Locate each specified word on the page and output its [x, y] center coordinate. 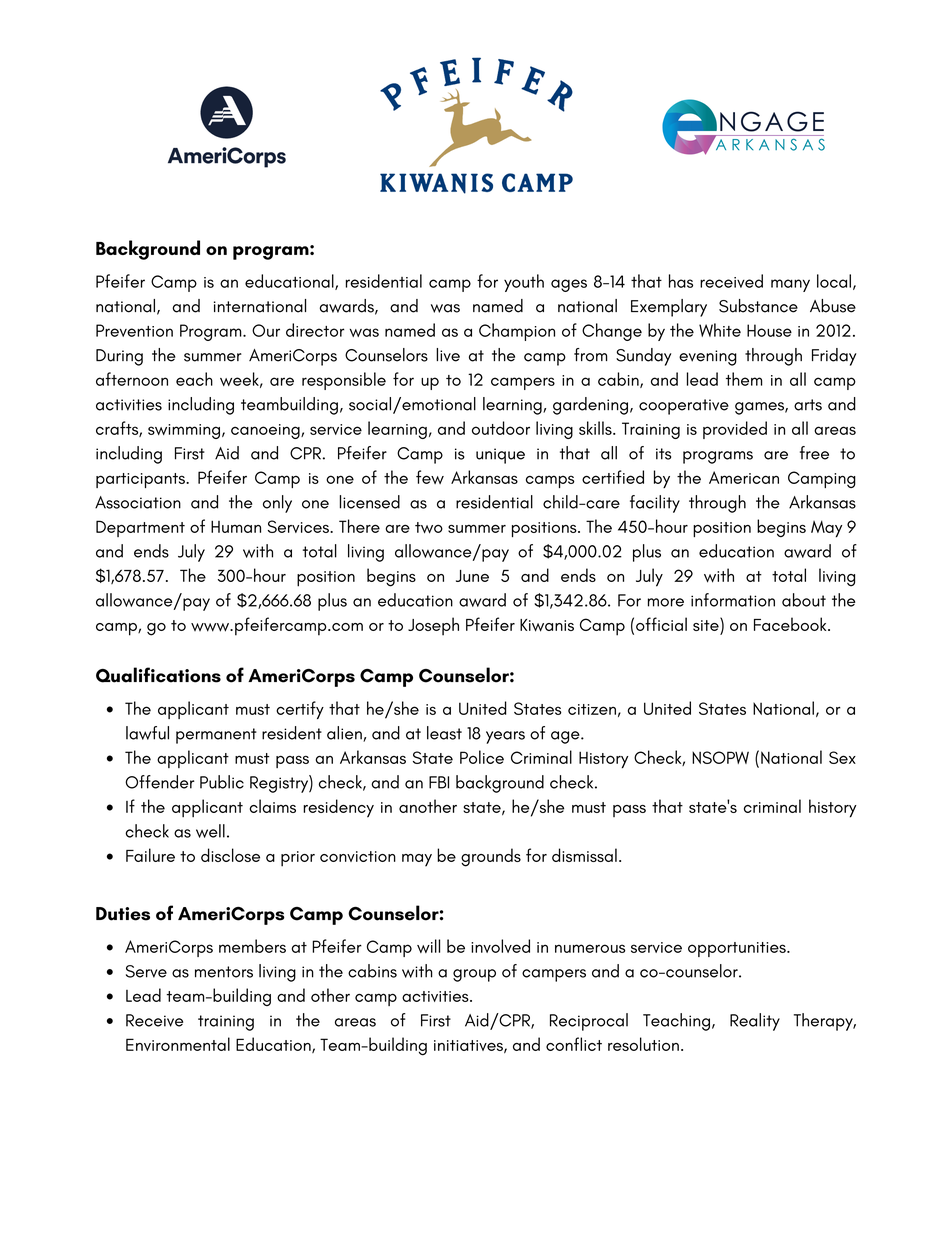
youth [524, 283]
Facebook [791, 624]
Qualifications [158, 675]
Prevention [134, 330]
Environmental [178, 1044]
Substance [758, 306]
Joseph [433, 626]
